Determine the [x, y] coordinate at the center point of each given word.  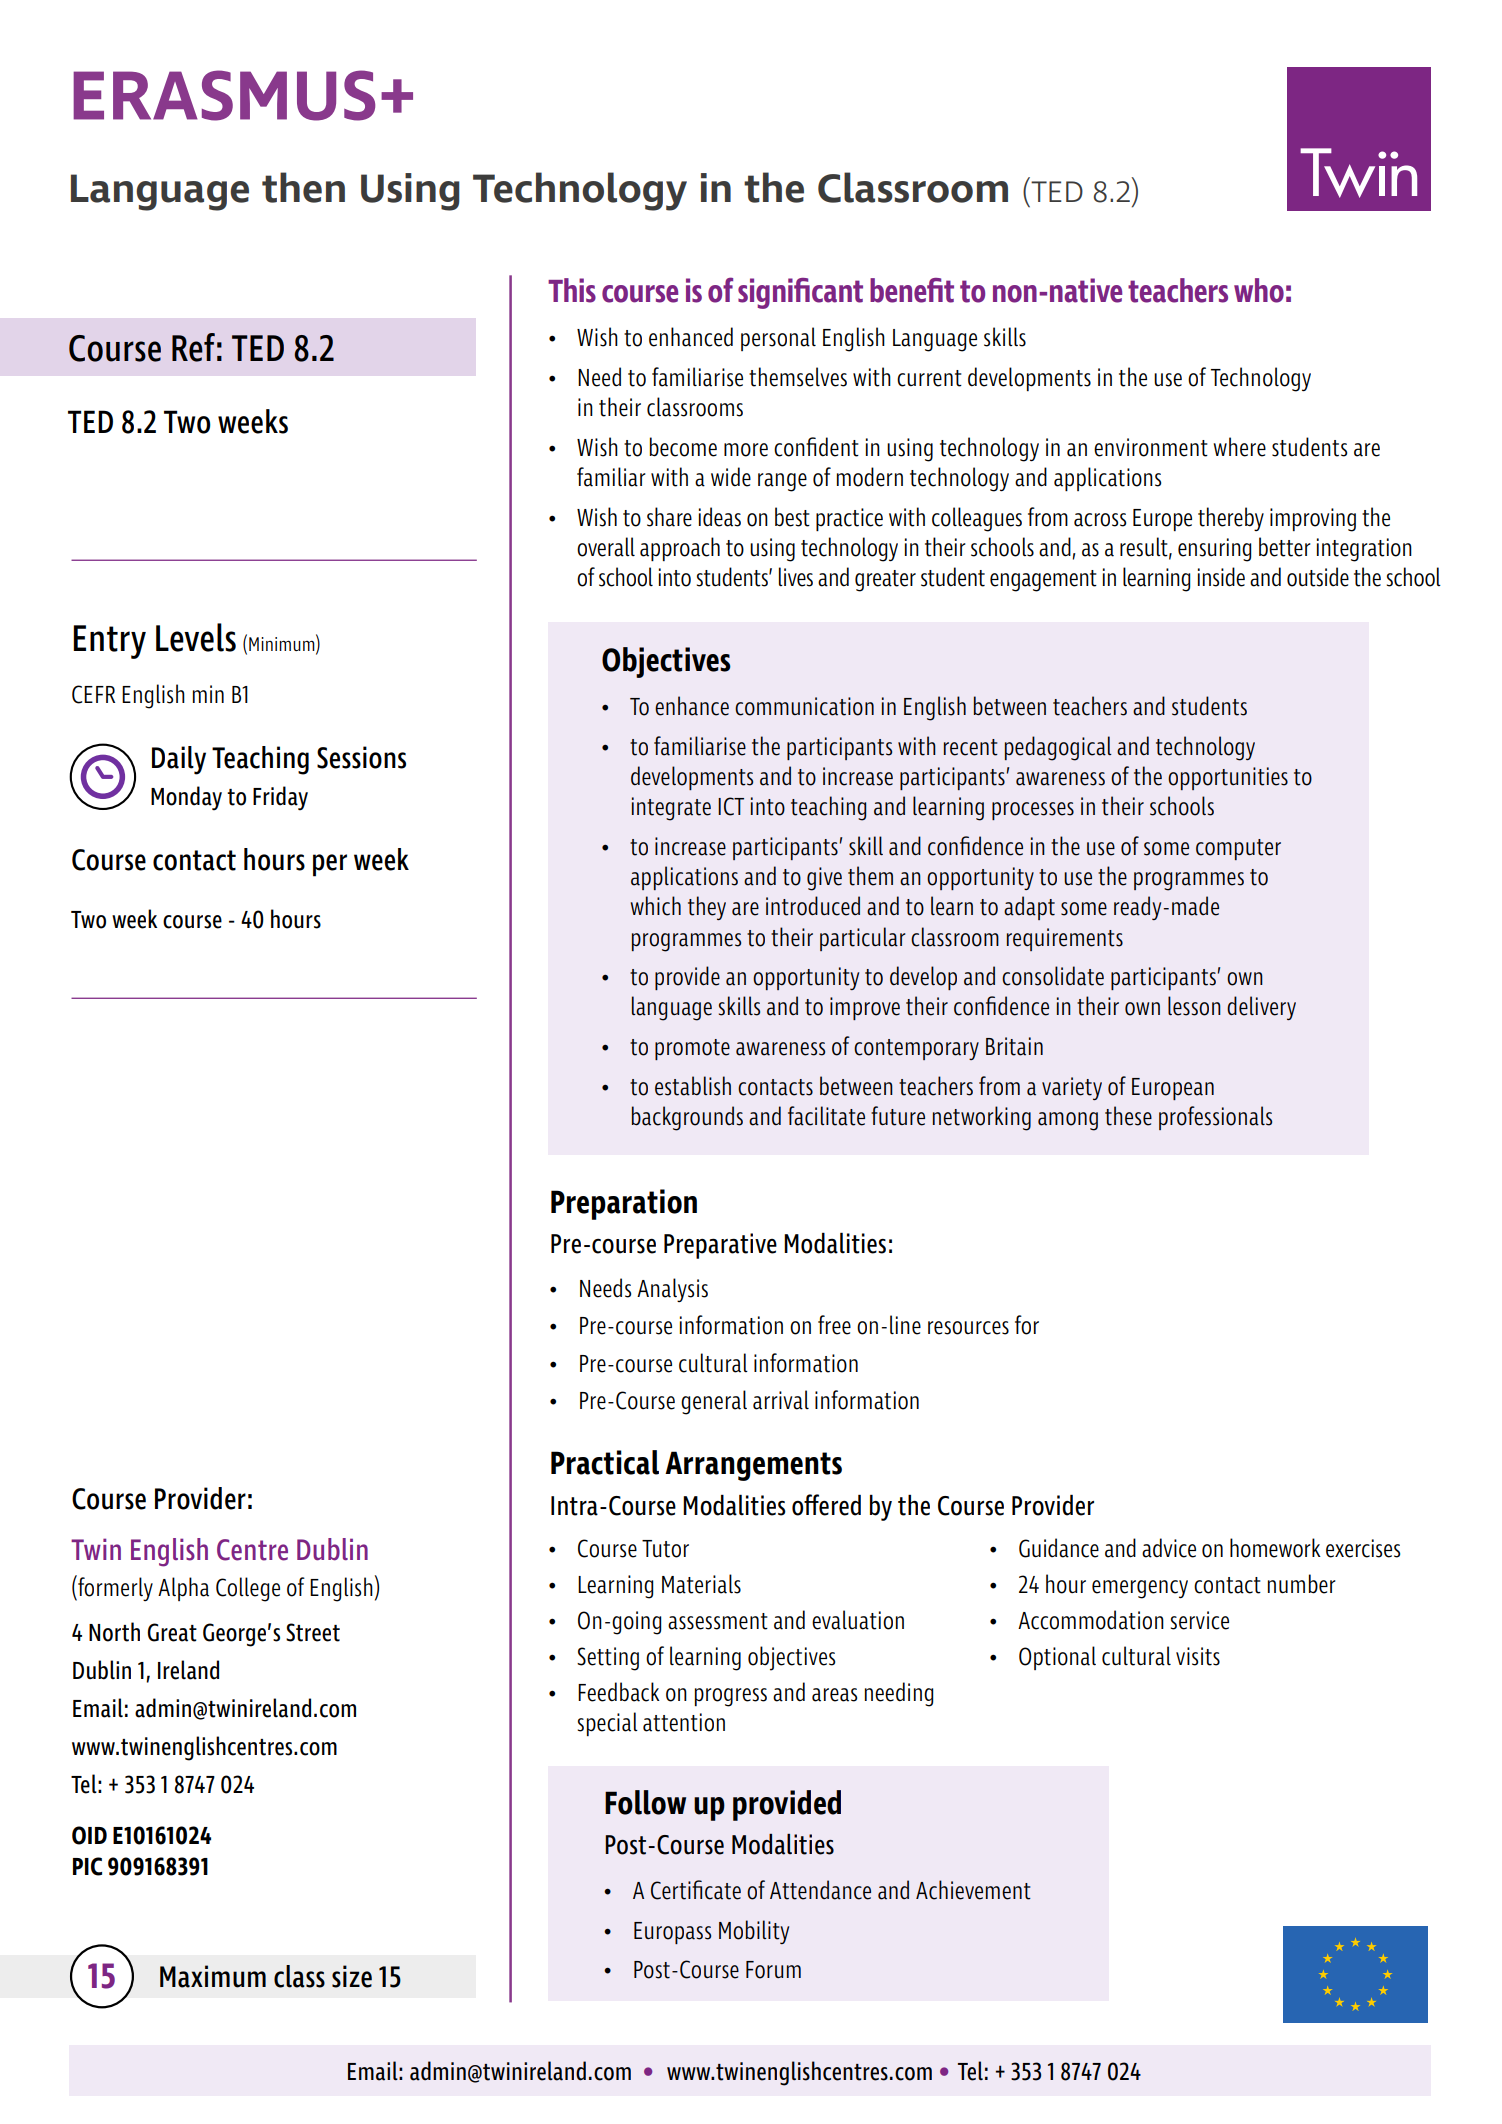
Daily [179, 760]
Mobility [754, 1932]
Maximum [213, 1976]
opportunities [1228, 778]
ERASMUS [224, 95]
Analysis [672, 1290]
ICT [731, 806]
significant [800, 293]
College [248, 1589]
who [1259, 290]
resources [968, 1328]
